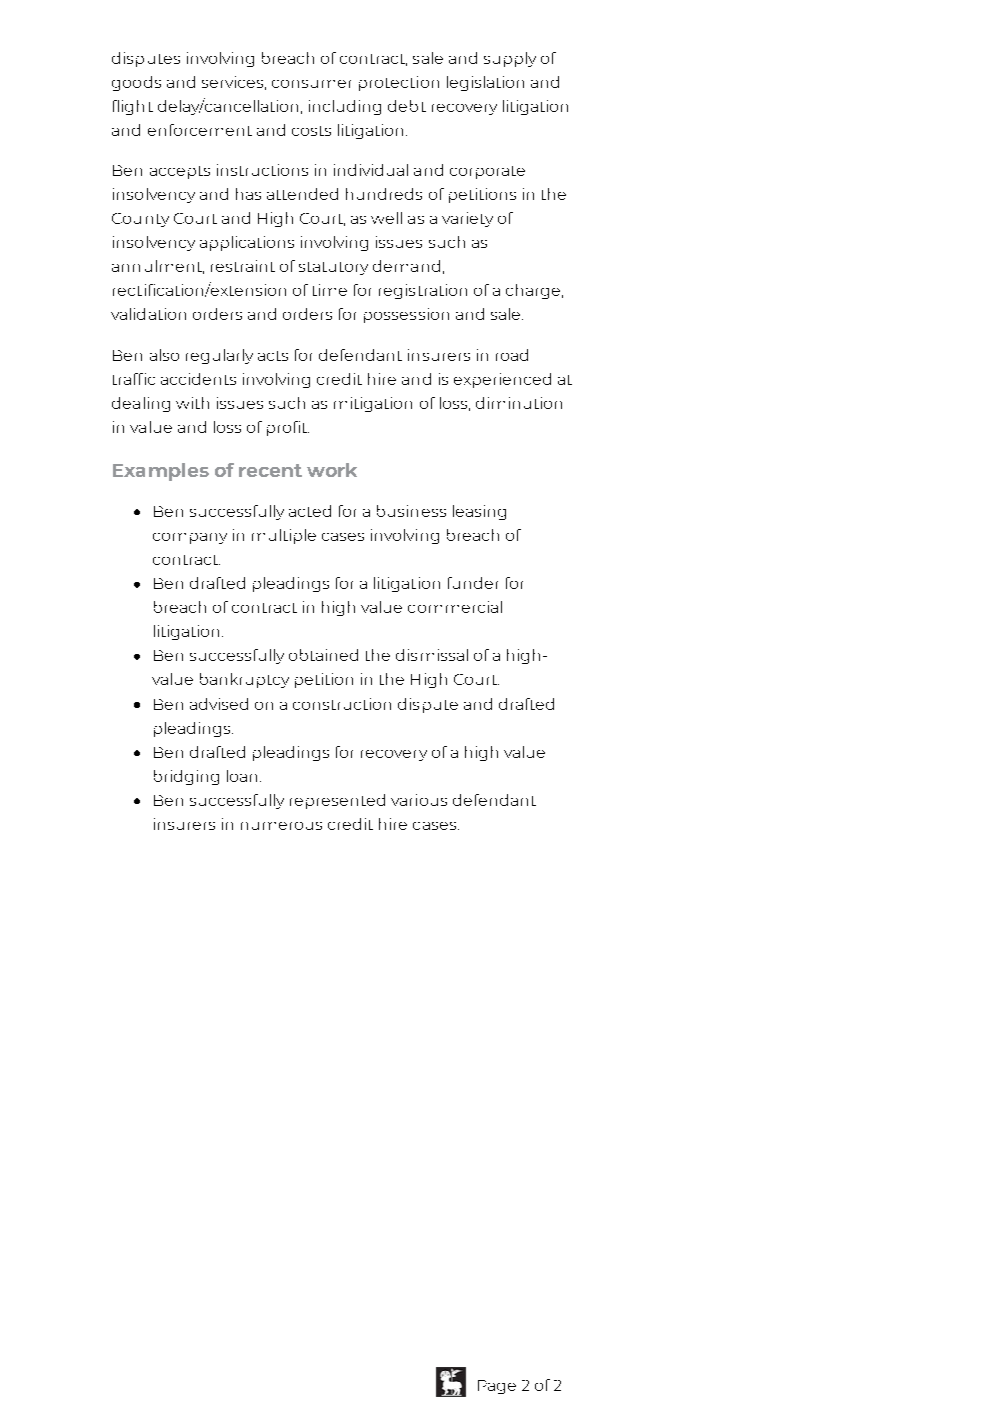  What do you see at coordinates (310, 511) in the document?
I see `acted` at bounding box center [310, 511].
